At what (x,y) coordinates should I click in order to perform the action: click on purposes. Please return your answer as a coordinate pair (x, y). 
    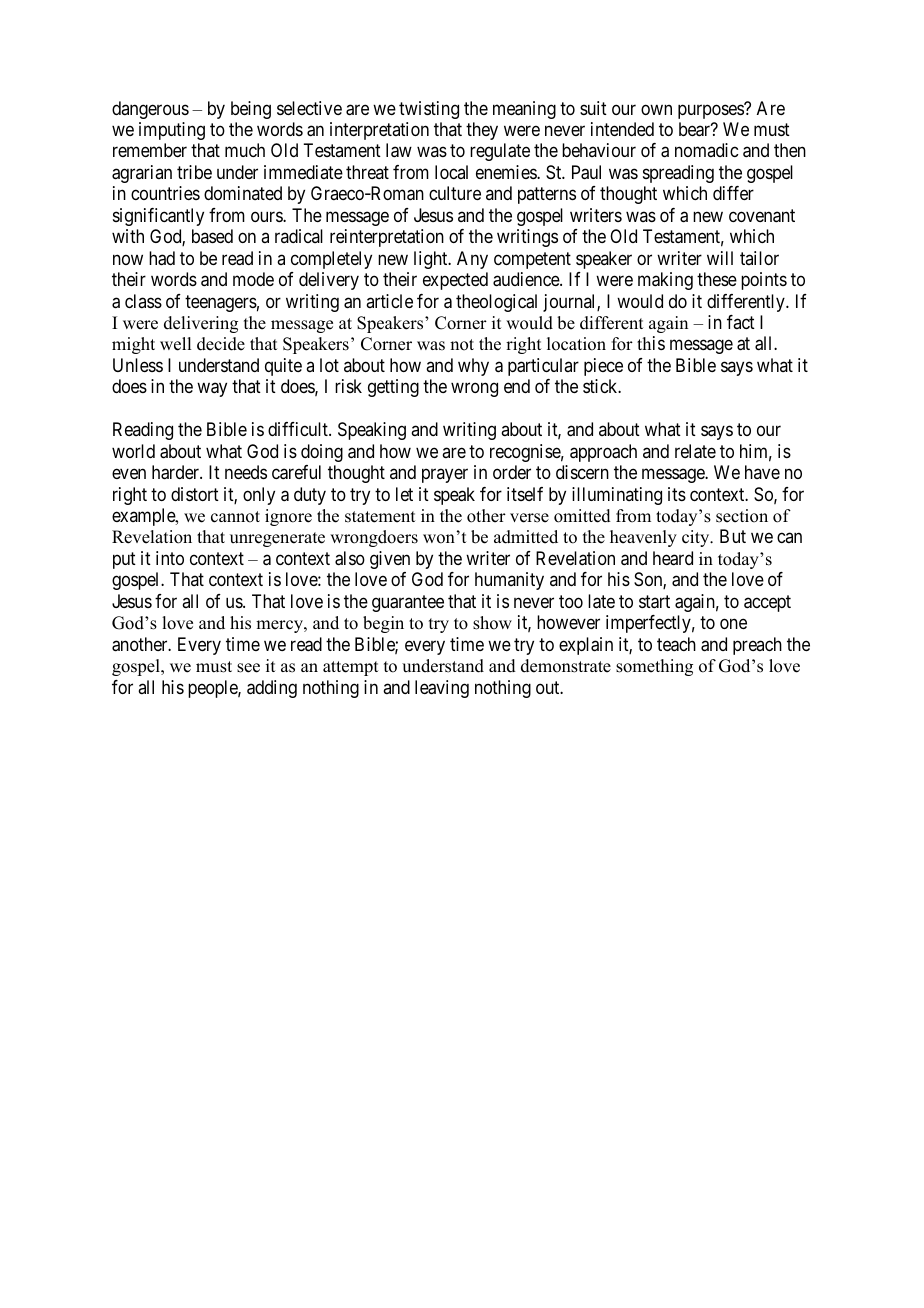
    Looking at the image, I should click on (711, 111).
